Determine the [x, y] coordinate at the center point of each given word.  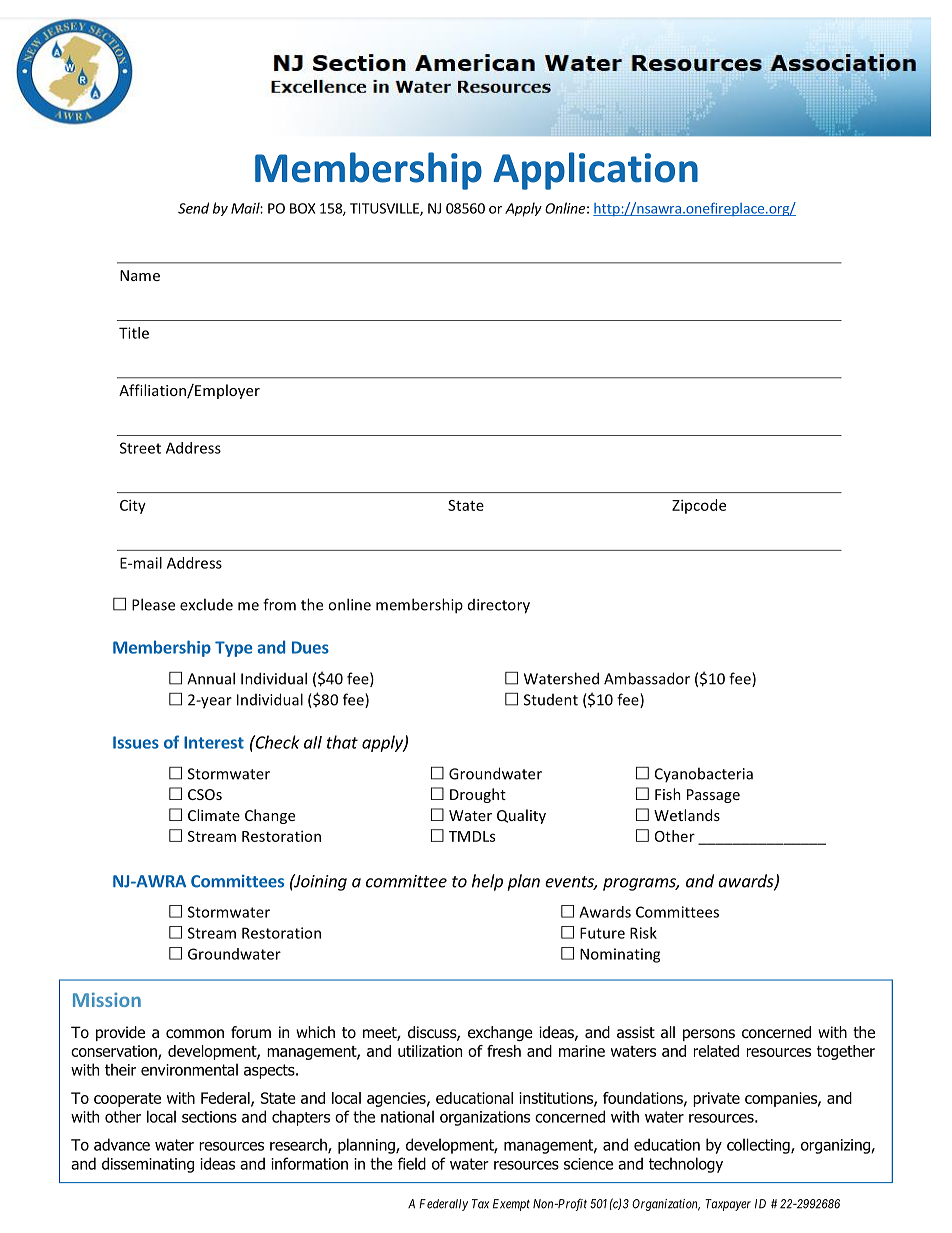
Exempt [511, 1205]
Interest [214, 742]
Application [595, 171]
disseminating [148, 1165]
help [487, 882]
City [133, 506]
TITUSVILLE [385, 209]
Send [193, 208]
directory [499, 606]
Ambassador [647, 678]
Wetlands [687, 815]
